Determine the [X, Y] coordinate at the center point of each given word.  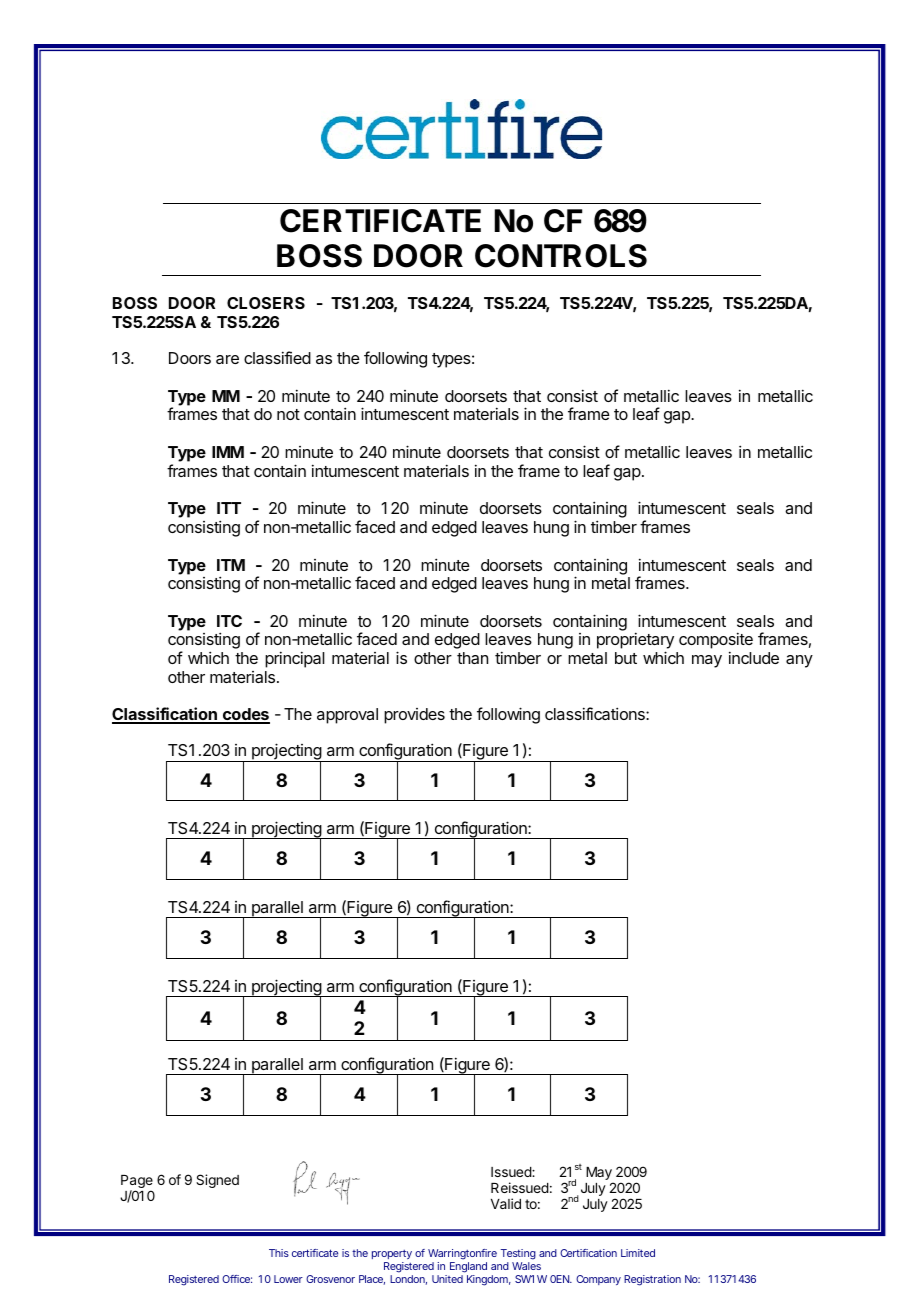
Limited [638, 1253]
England [468, 1269]
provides [414, 716]
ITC [229, 621]
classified [277, 357]
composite [716, 642]
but [626, 658]
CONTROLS [561, 256]
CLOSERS [266, 303]
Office [237, 1279]
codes [245, 715]
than [472, 658]
